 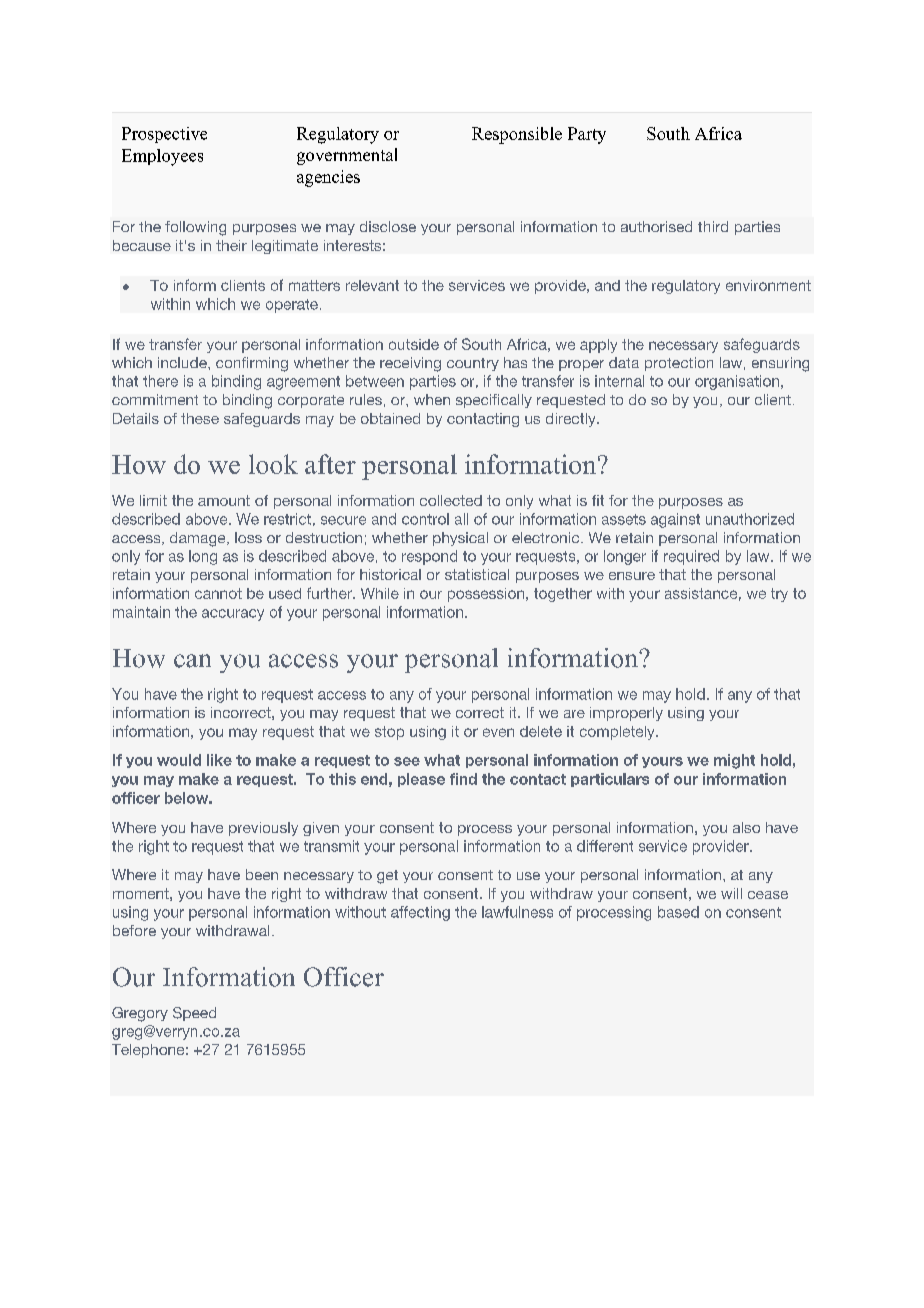 What do you see at coordinates (691, 557) in the page?
I see `required` at bounding box center [691, 557].
